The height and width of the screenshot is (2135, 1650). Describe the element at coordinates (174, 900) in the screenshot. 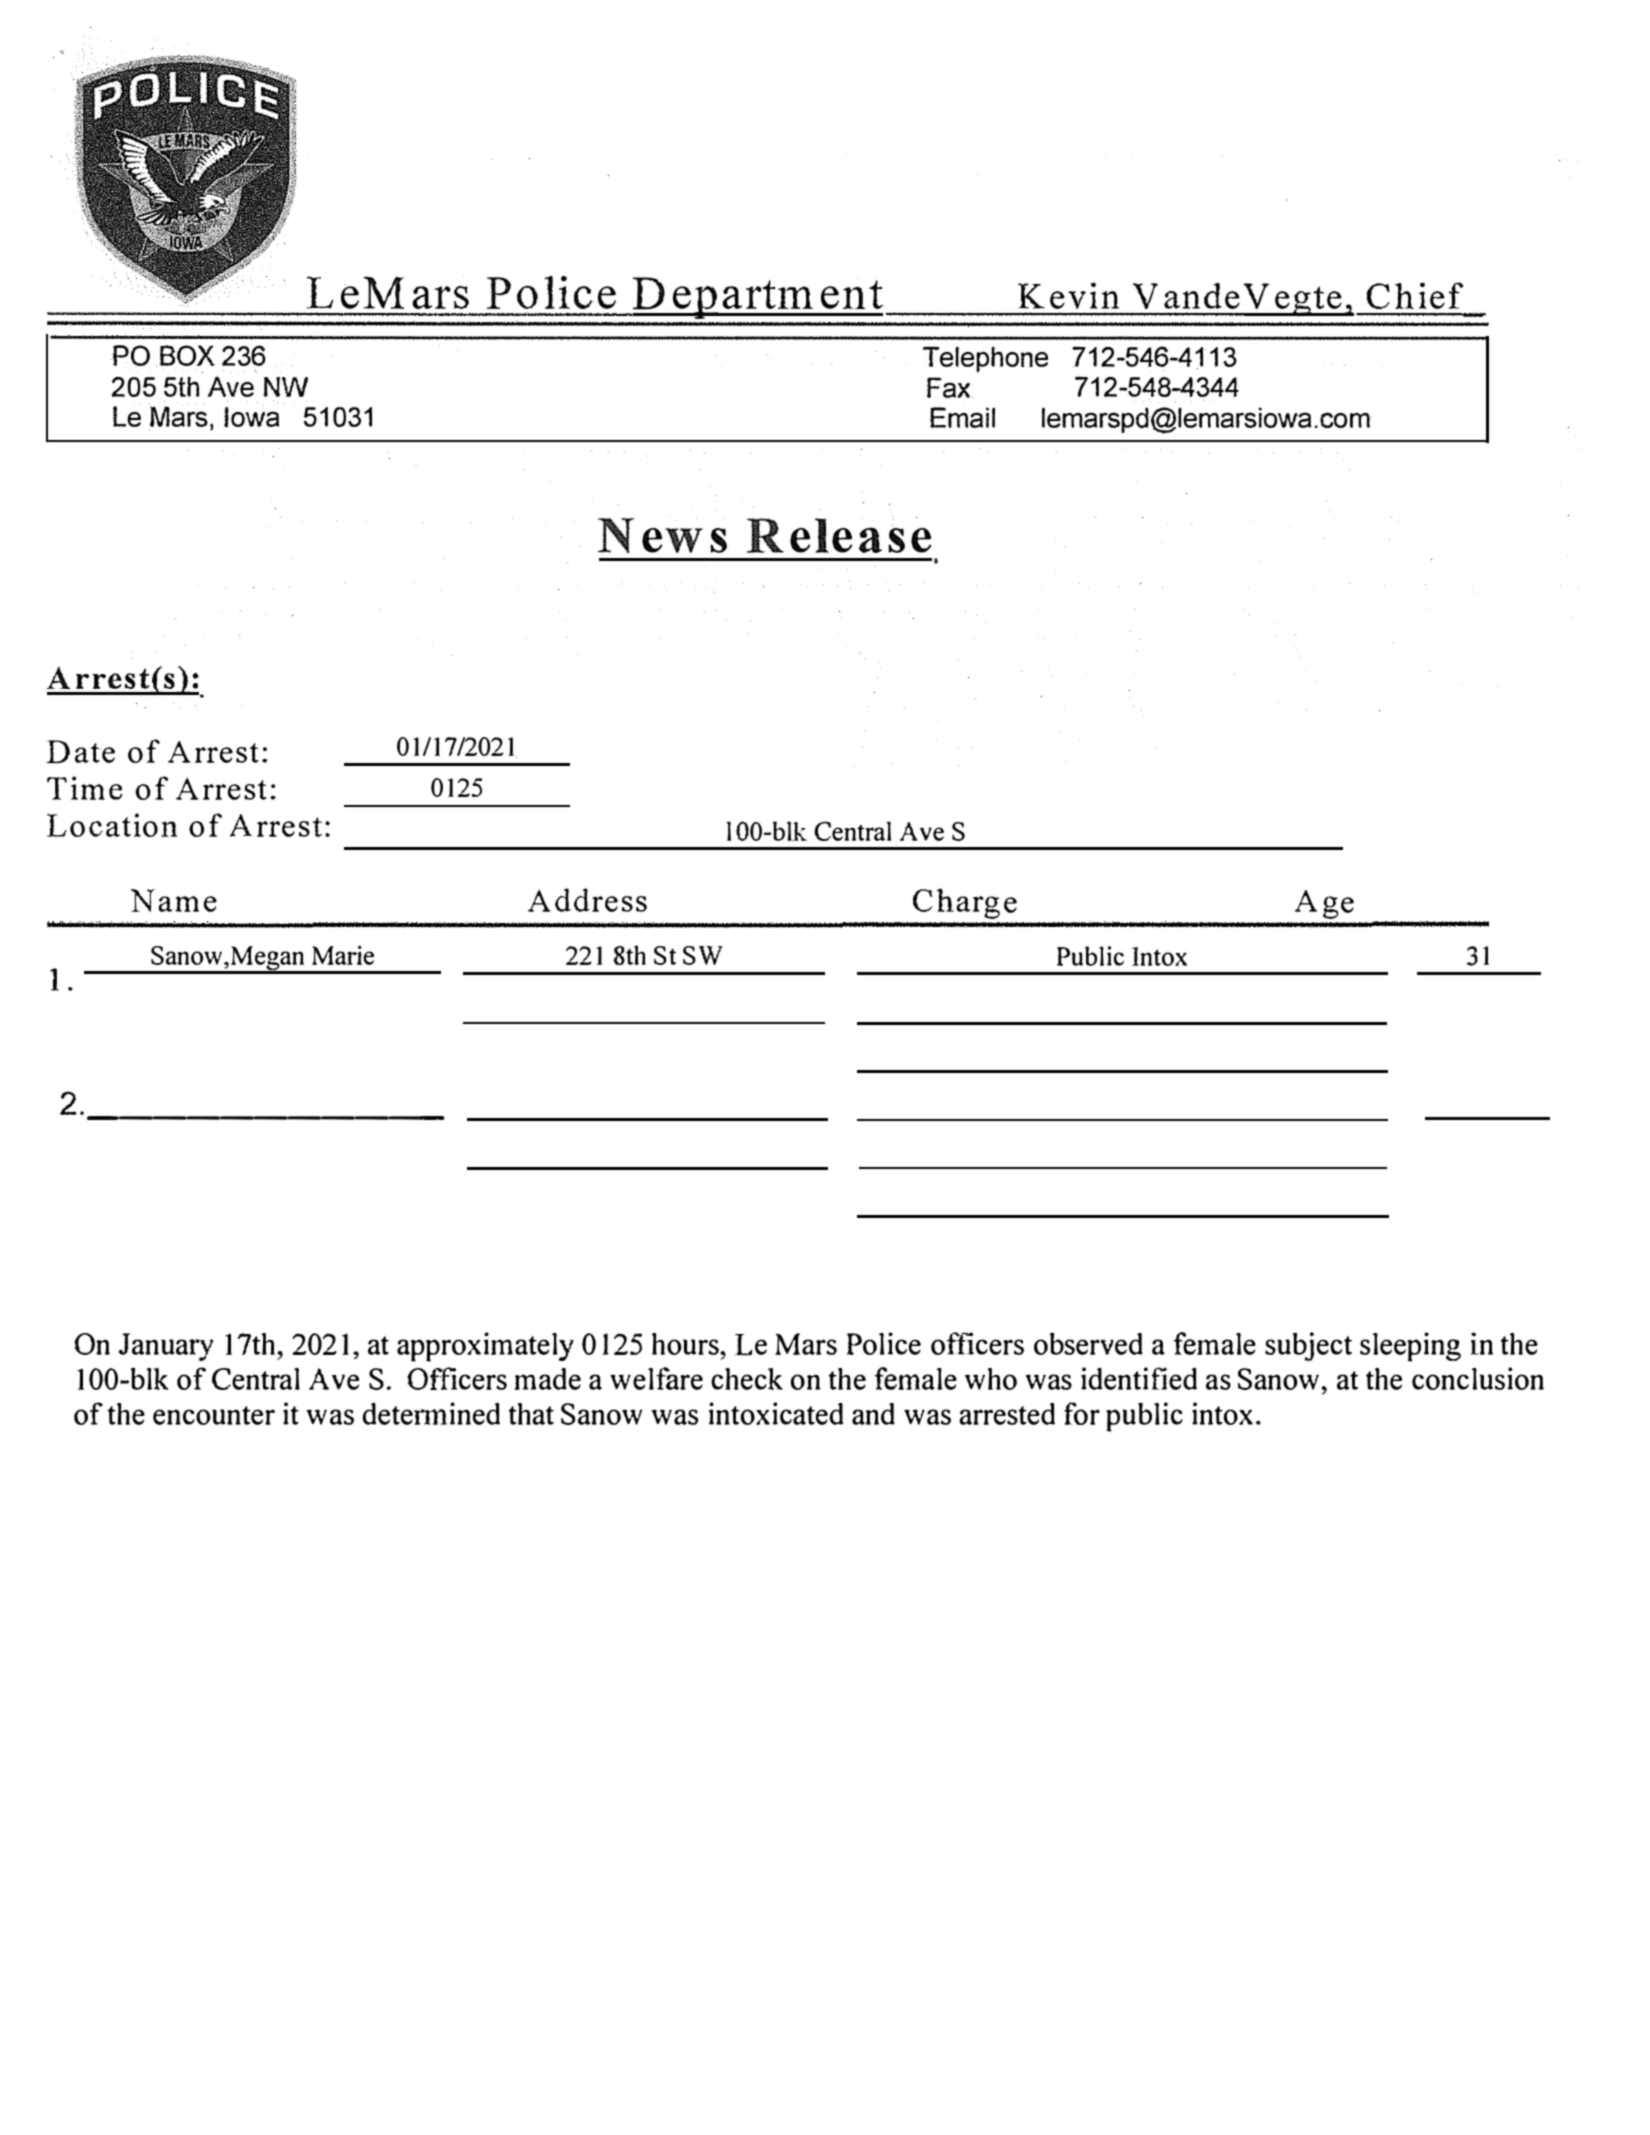

I see `Name` at that location.
